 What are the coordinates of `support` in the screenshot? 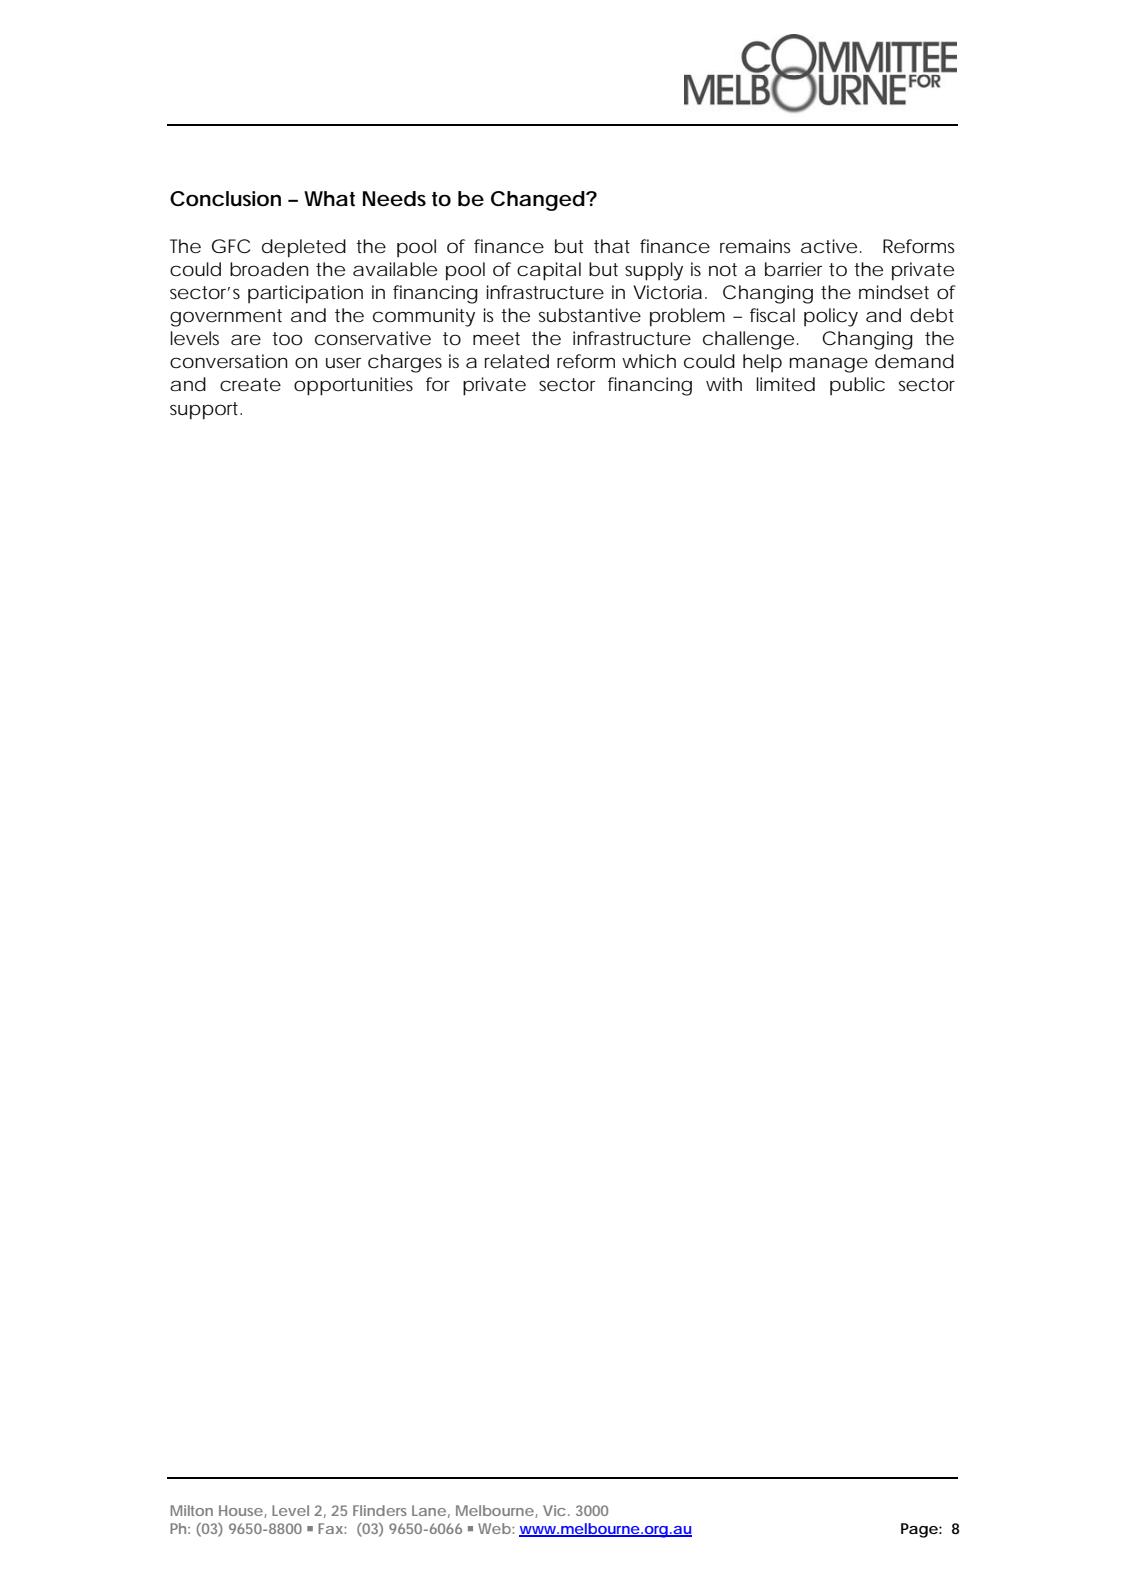 It's located at (204, 411).
